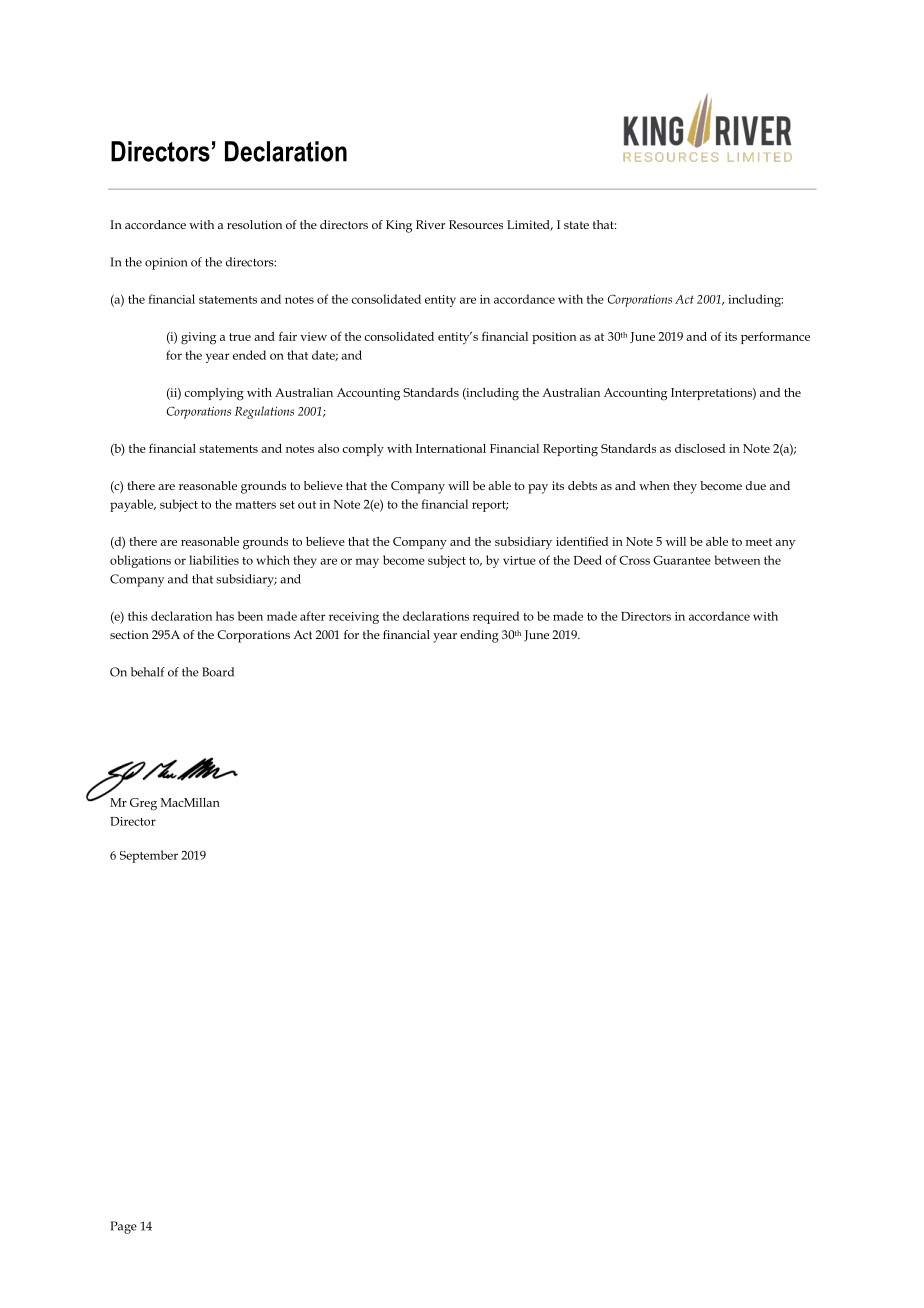  What do you see at coordinates (123, 1227) in the image?
I see `Page` at bounding box center [123, 1227].
